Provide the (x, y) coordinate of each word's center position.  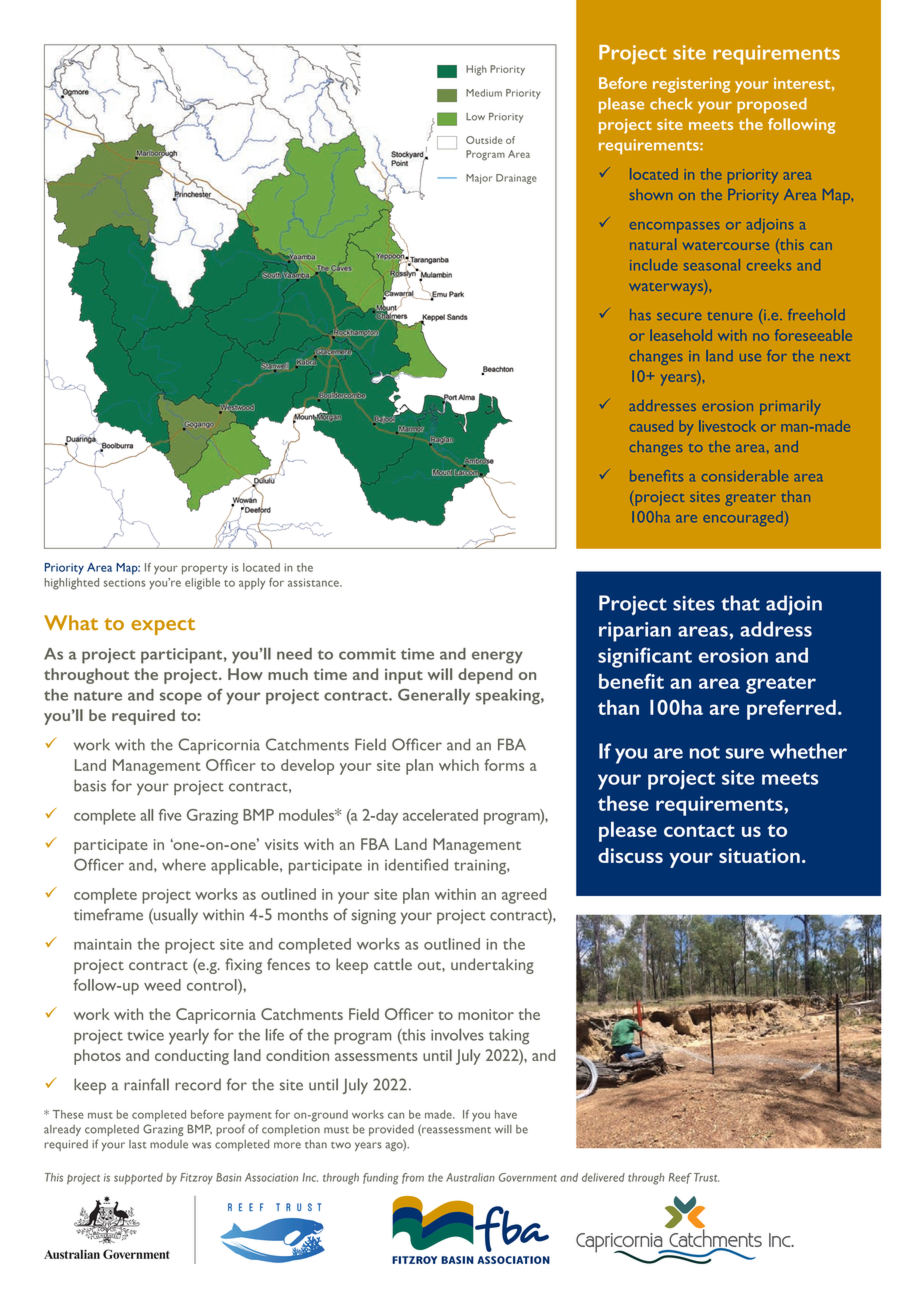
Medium (484, 93)
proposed (772, 105)
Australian (470, 1177)
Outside (484, 140)
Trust (706, 1177)
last (138, 1144)
